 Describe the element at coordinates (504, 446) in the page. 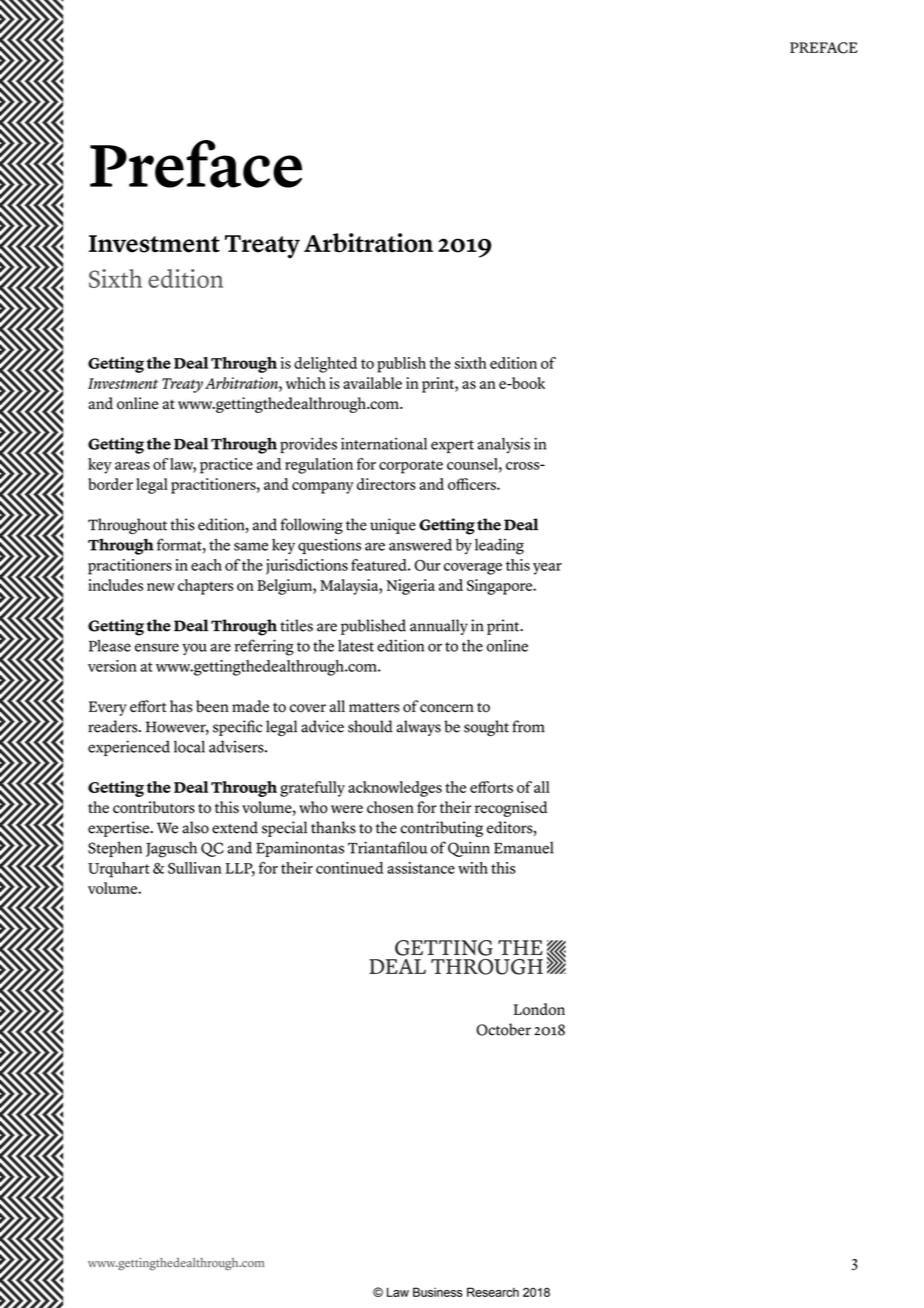

I see `analysis` at that location.
